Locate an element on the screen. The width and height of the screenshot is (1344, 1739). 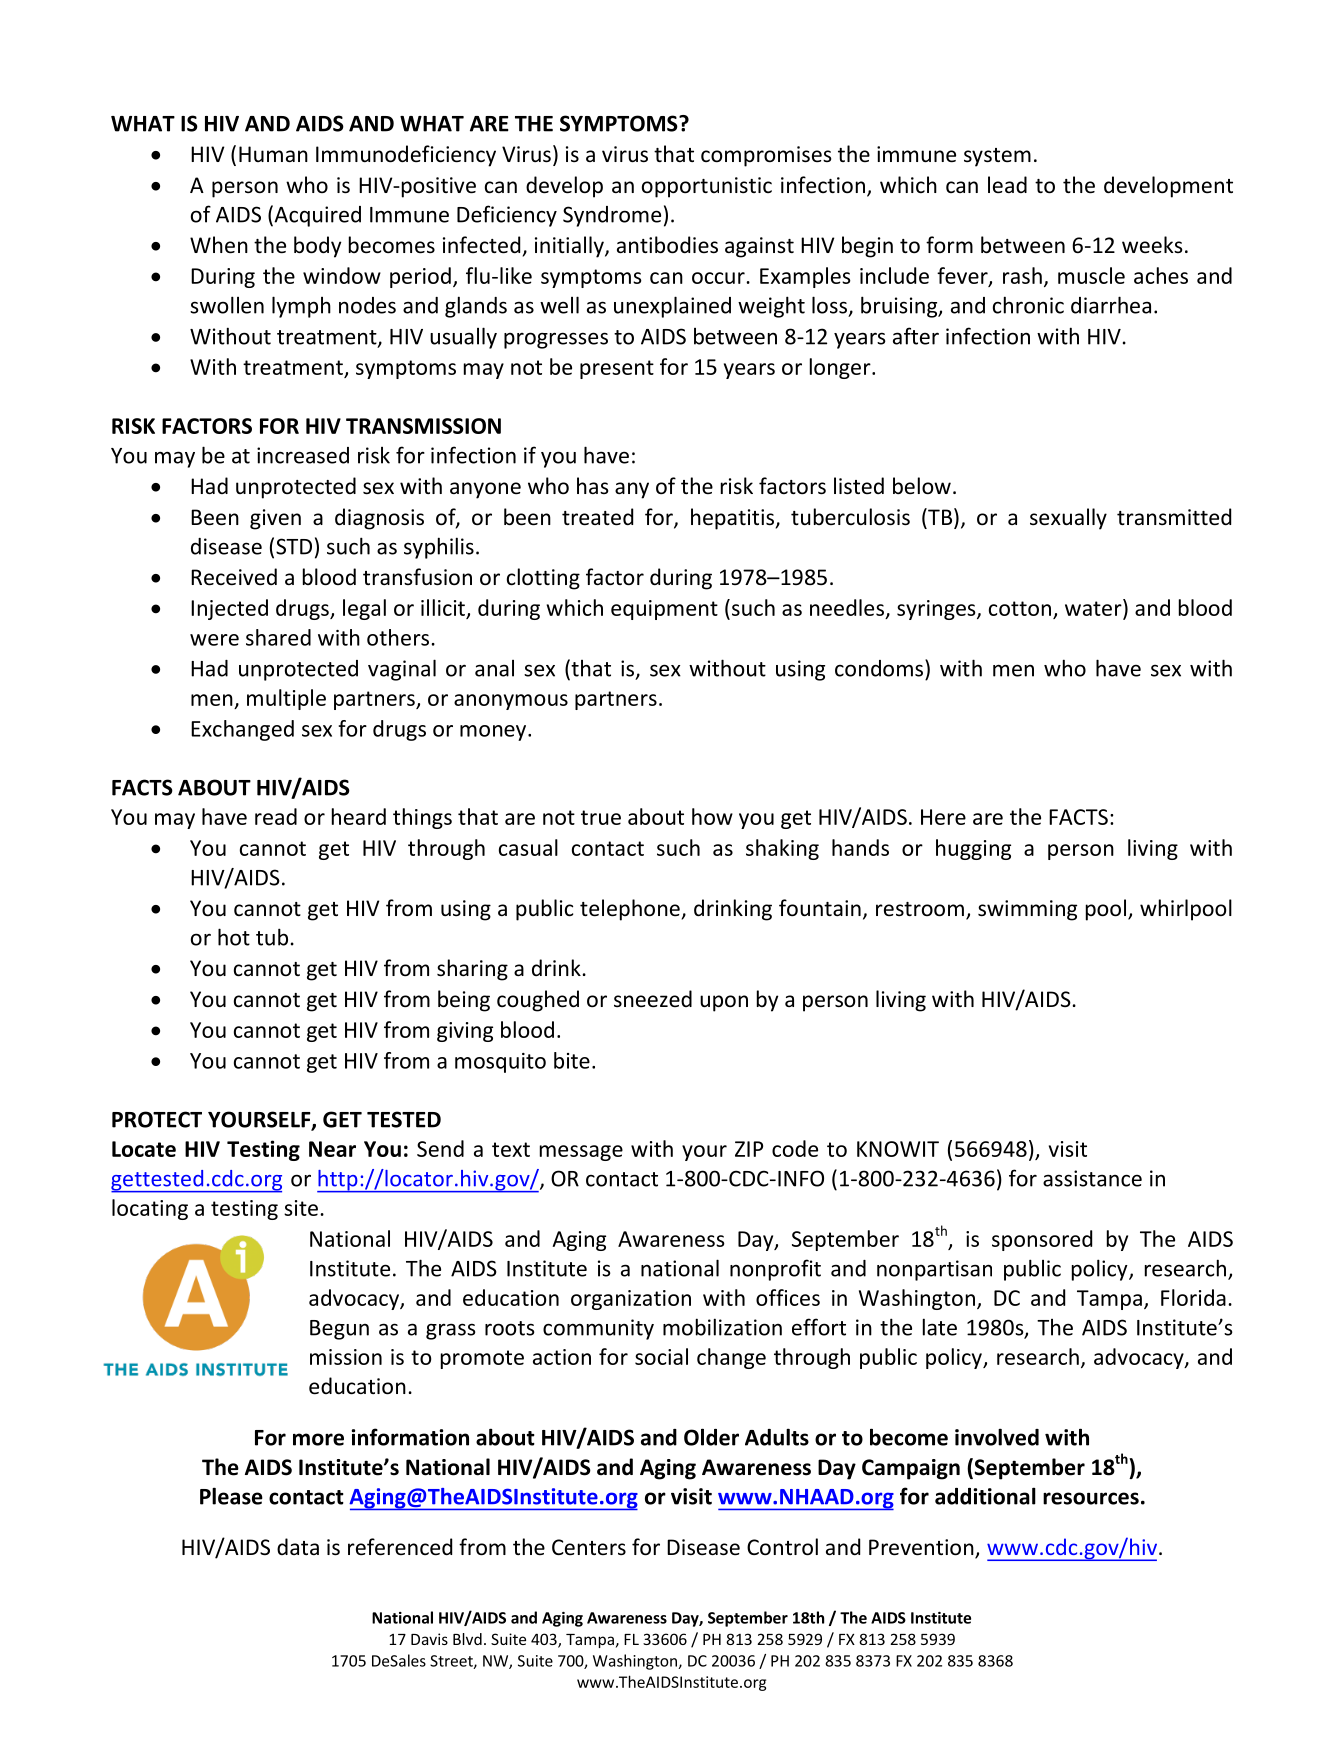
Centers is located at coordinates (589, 1547).
